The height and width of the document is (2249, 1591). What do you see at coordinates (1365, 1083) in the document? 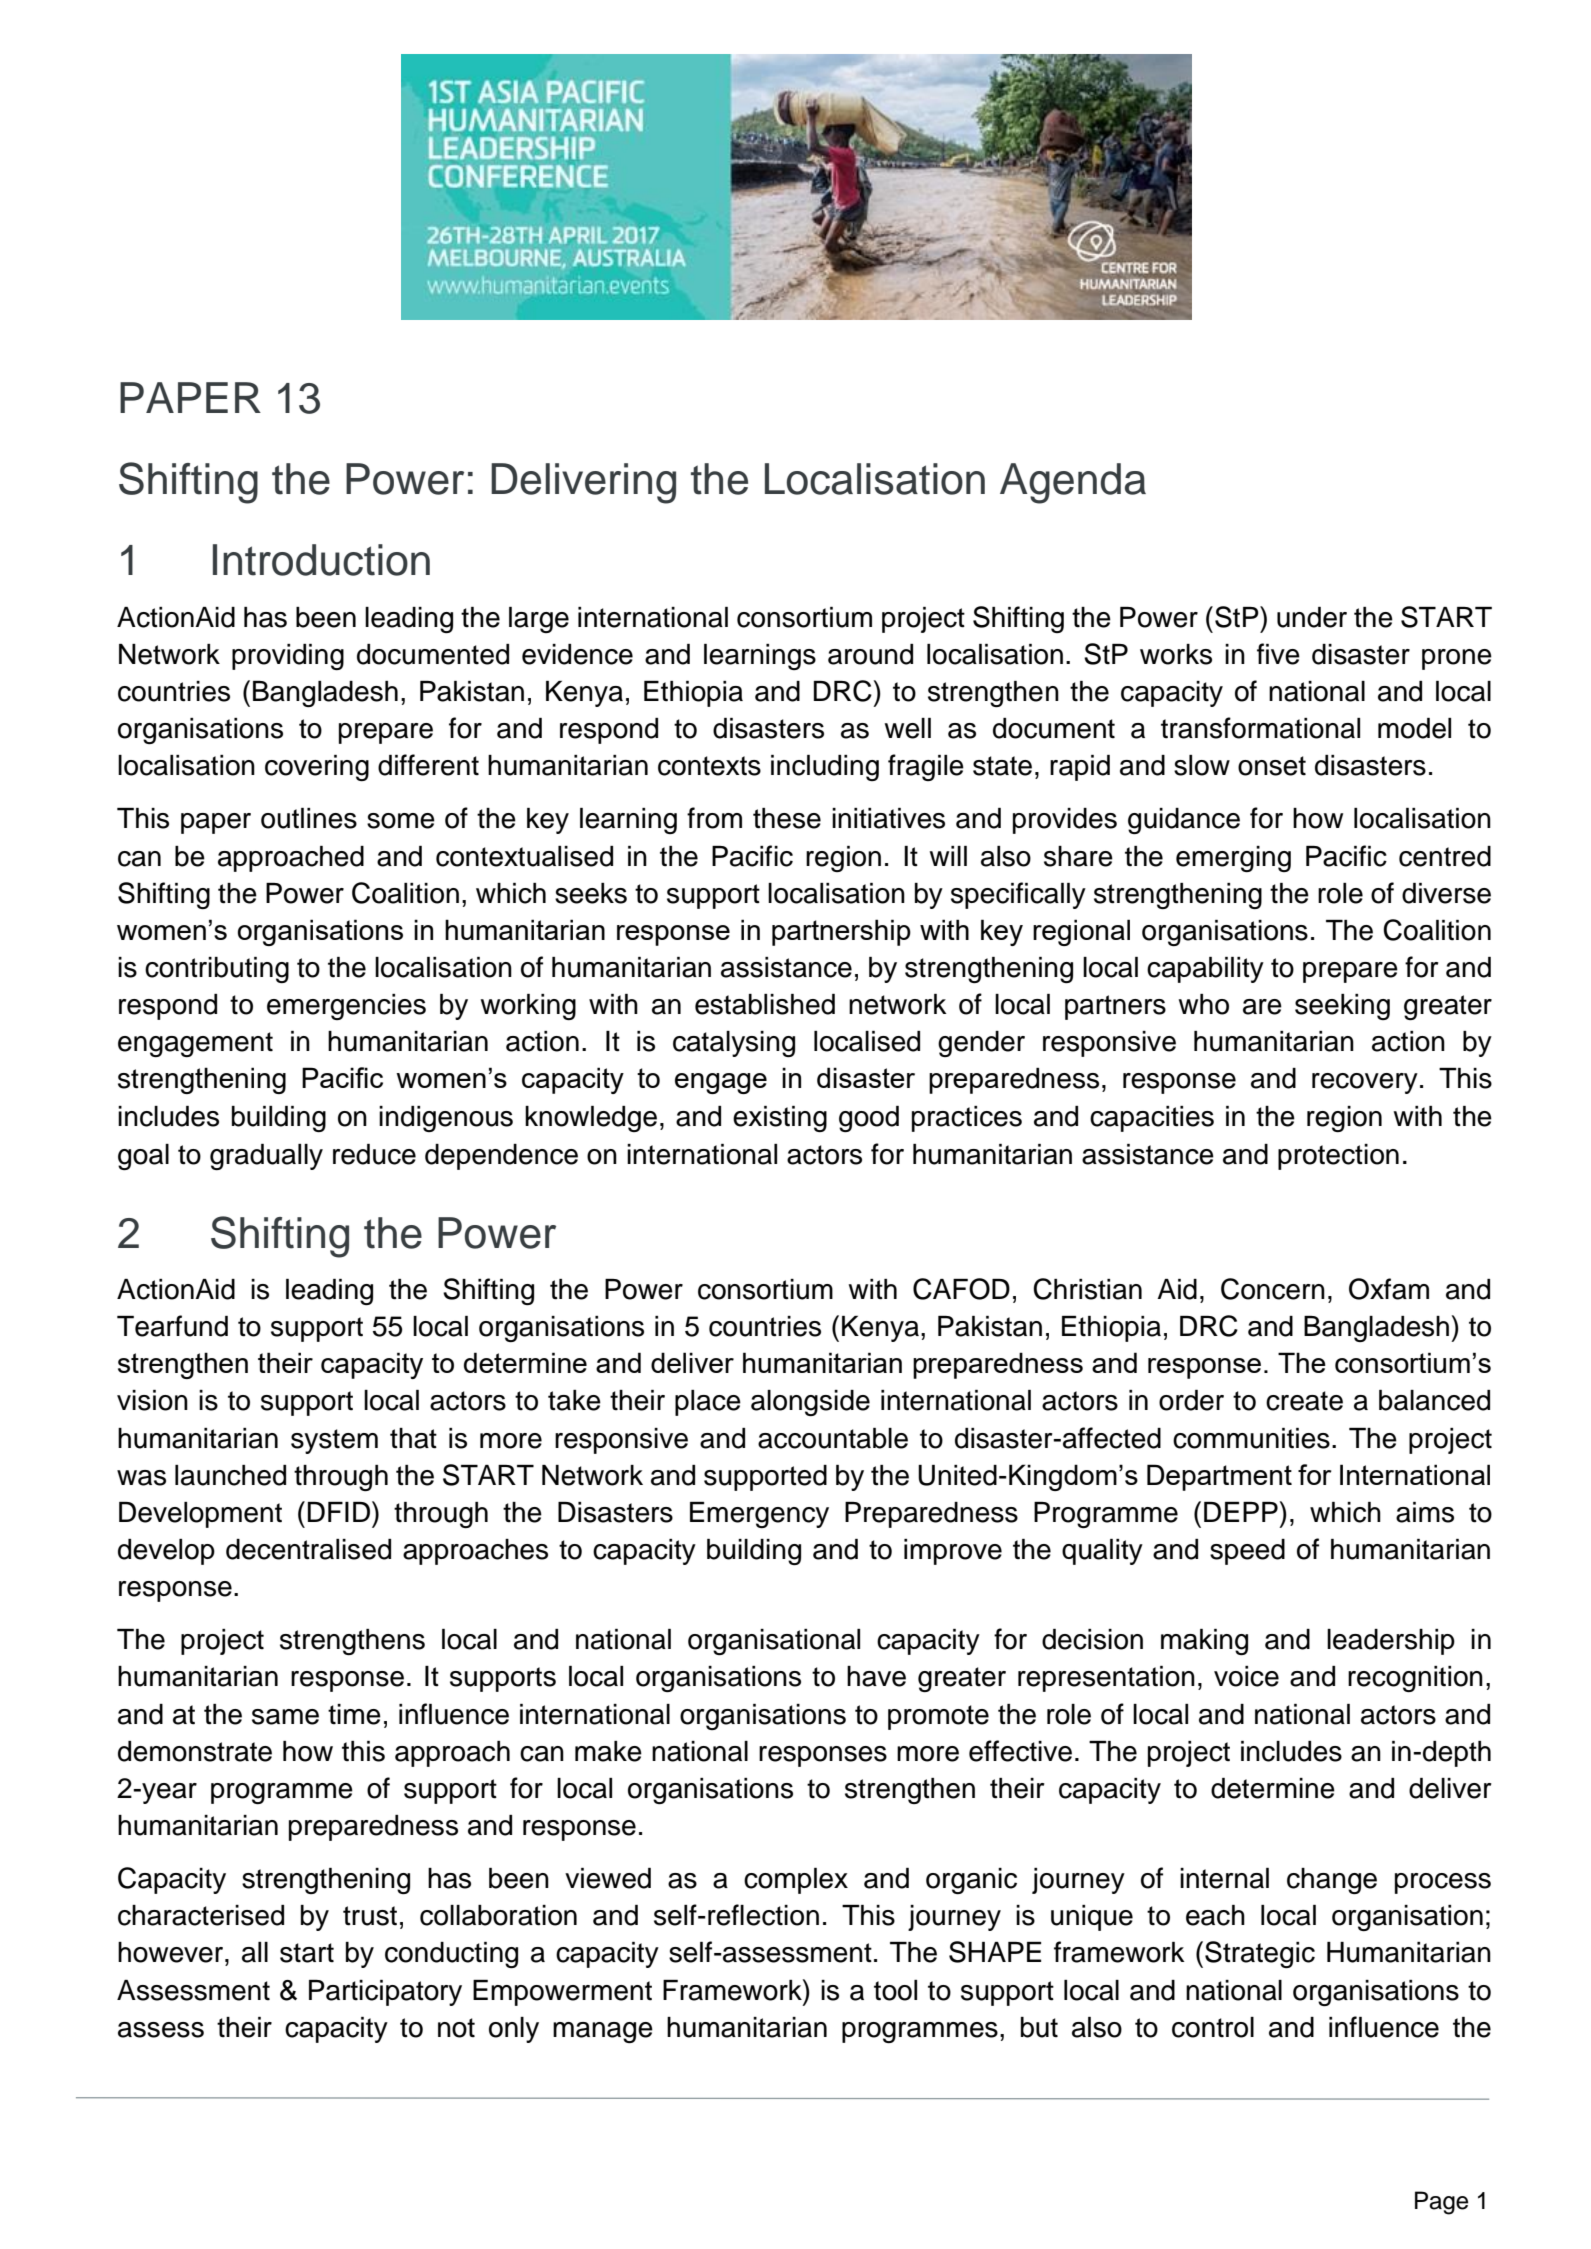
I see `recovery` at bounding box center [1365, 1083].
